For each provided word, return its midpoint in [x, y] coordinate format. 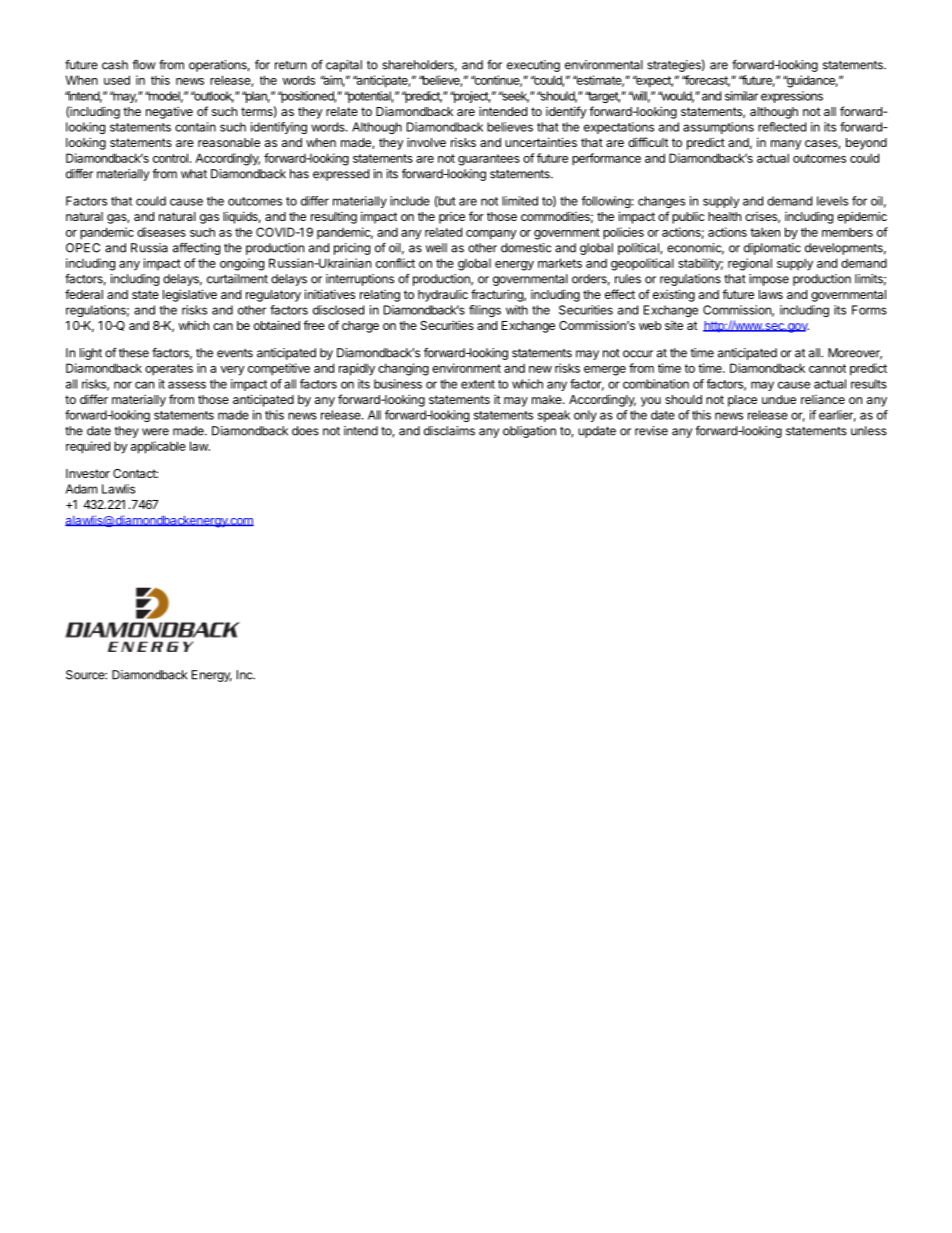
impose [769, 280]
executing [533, 66]
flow [144, 65]
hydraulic [443, 295]
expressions [792, 97]
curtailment [237, 279]
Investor [88, 473]
